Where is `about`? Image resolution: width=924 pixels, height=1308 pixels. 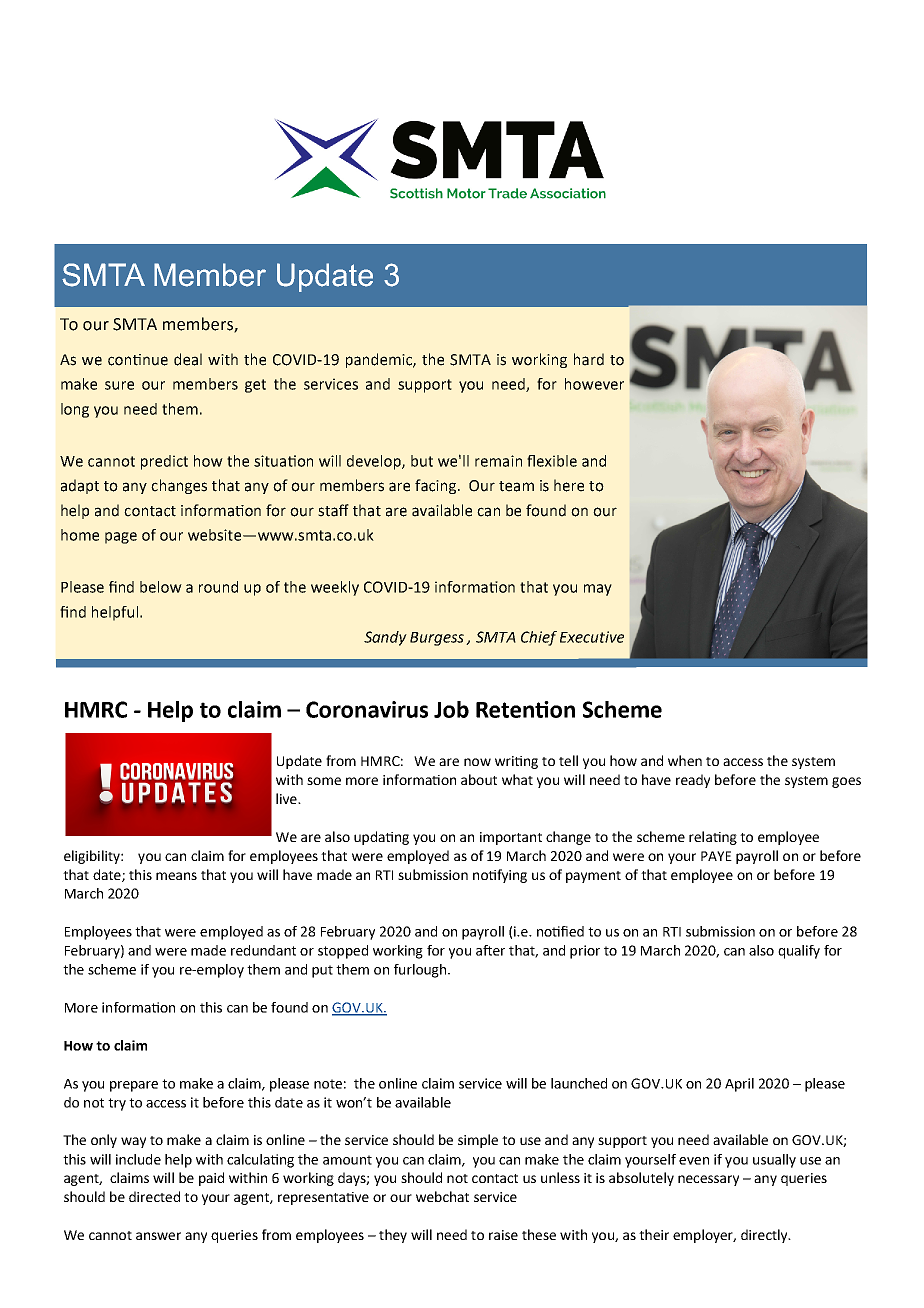
about is located at coordinates (479, 779).
